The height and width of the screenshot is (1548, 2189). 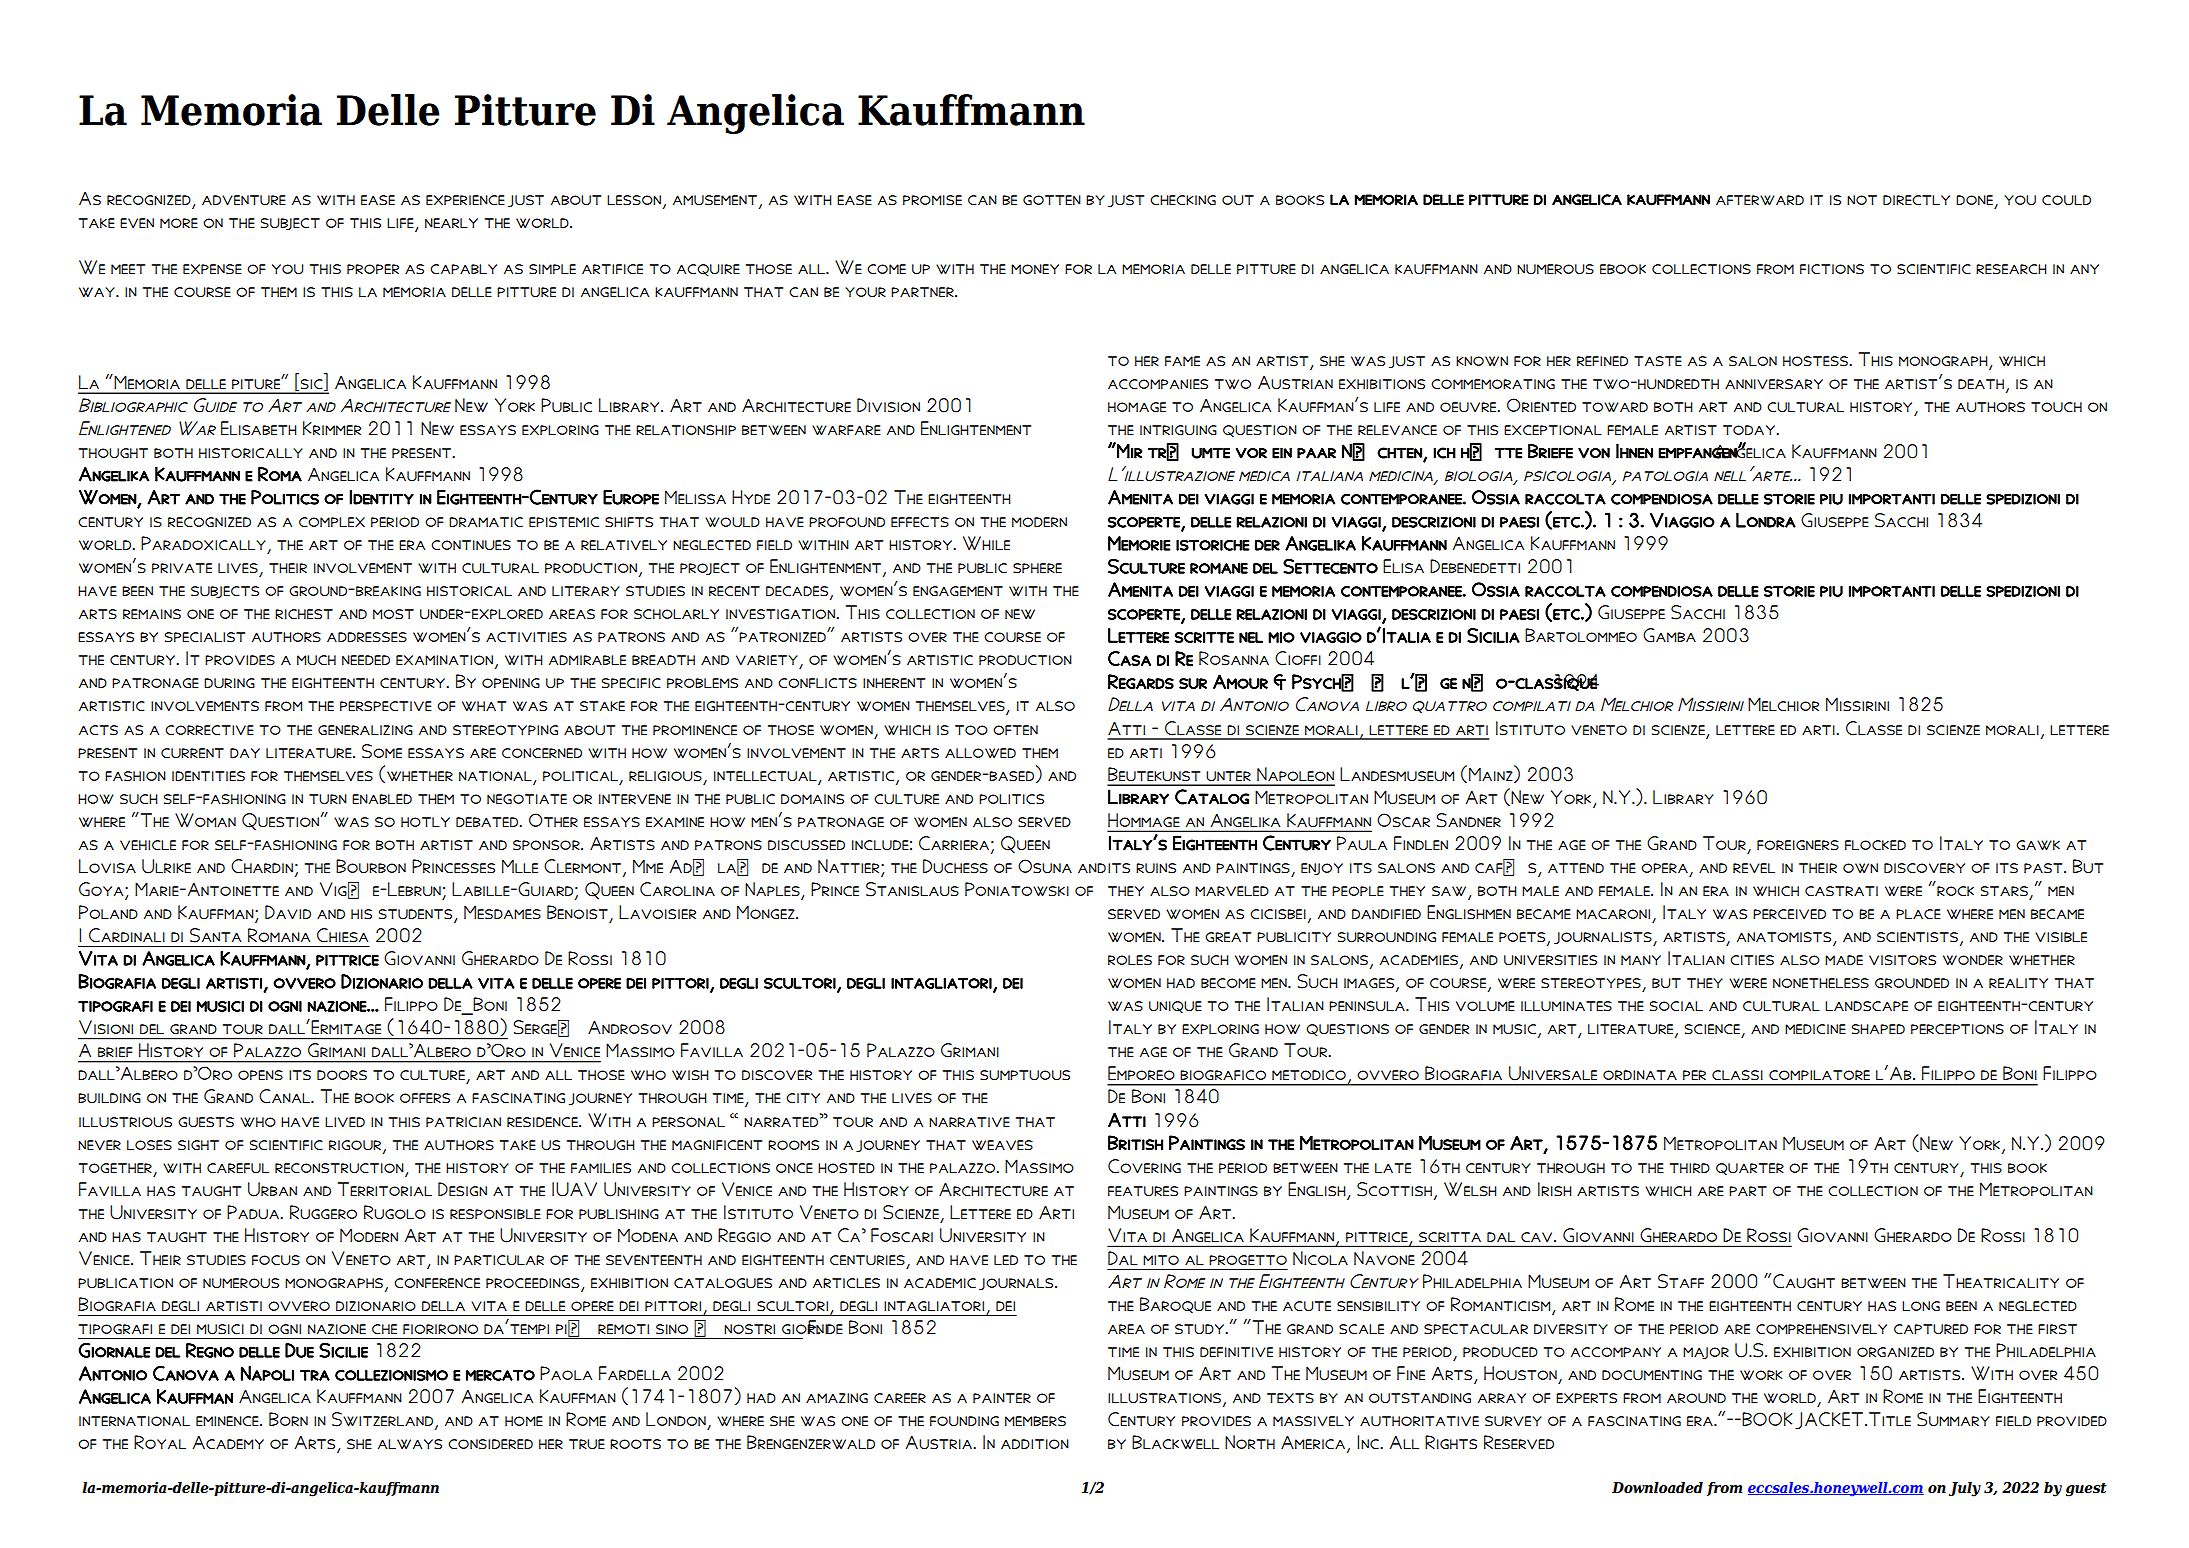 What do you see at coordinates (1953, 1419) in the screenshot?
I see `Summary` at bounding box center [1953, 1419].
